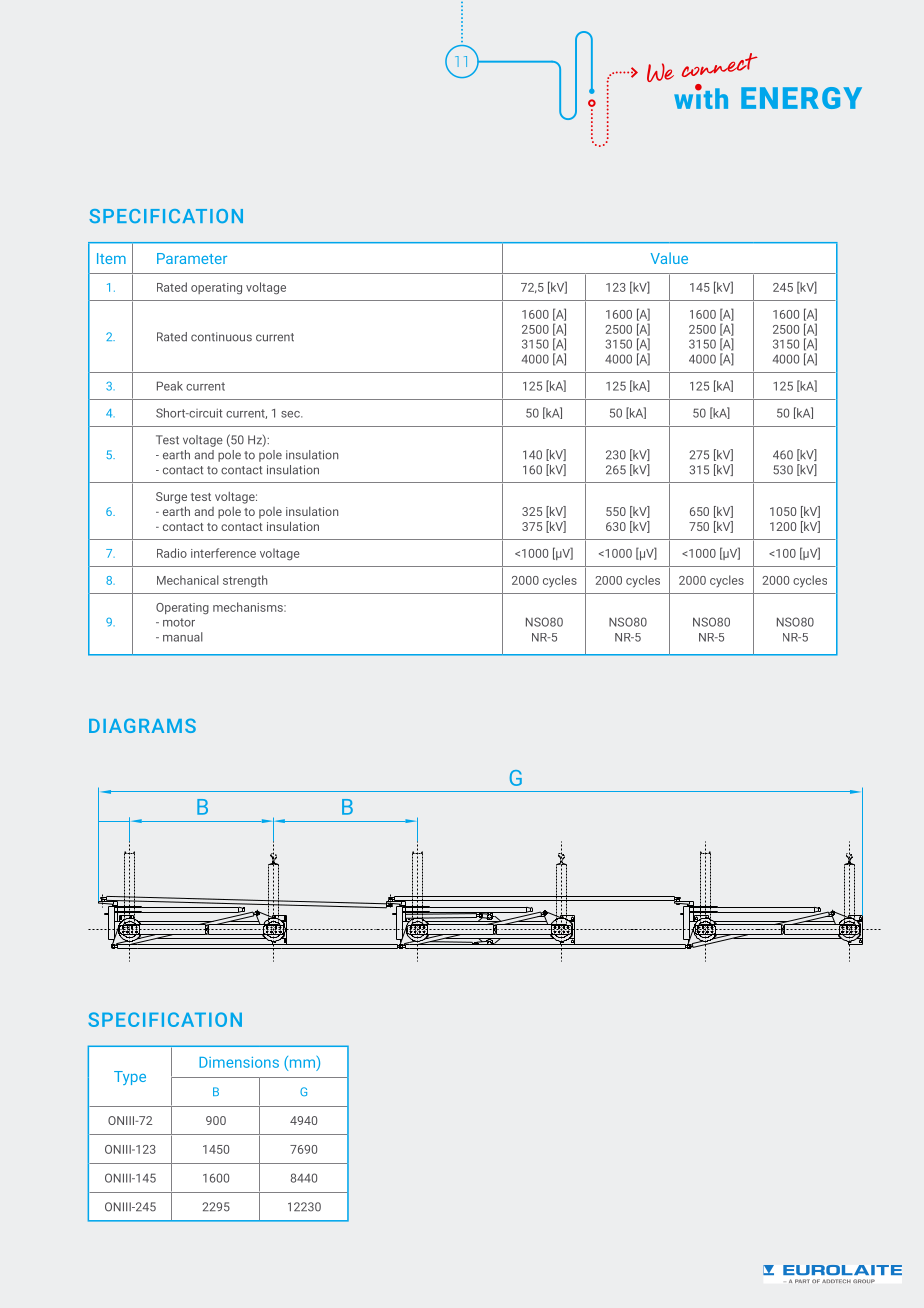 Image resolution: width=924 pixels, height=1308 pixels. I want to click on continuous, so click(221, 337).
